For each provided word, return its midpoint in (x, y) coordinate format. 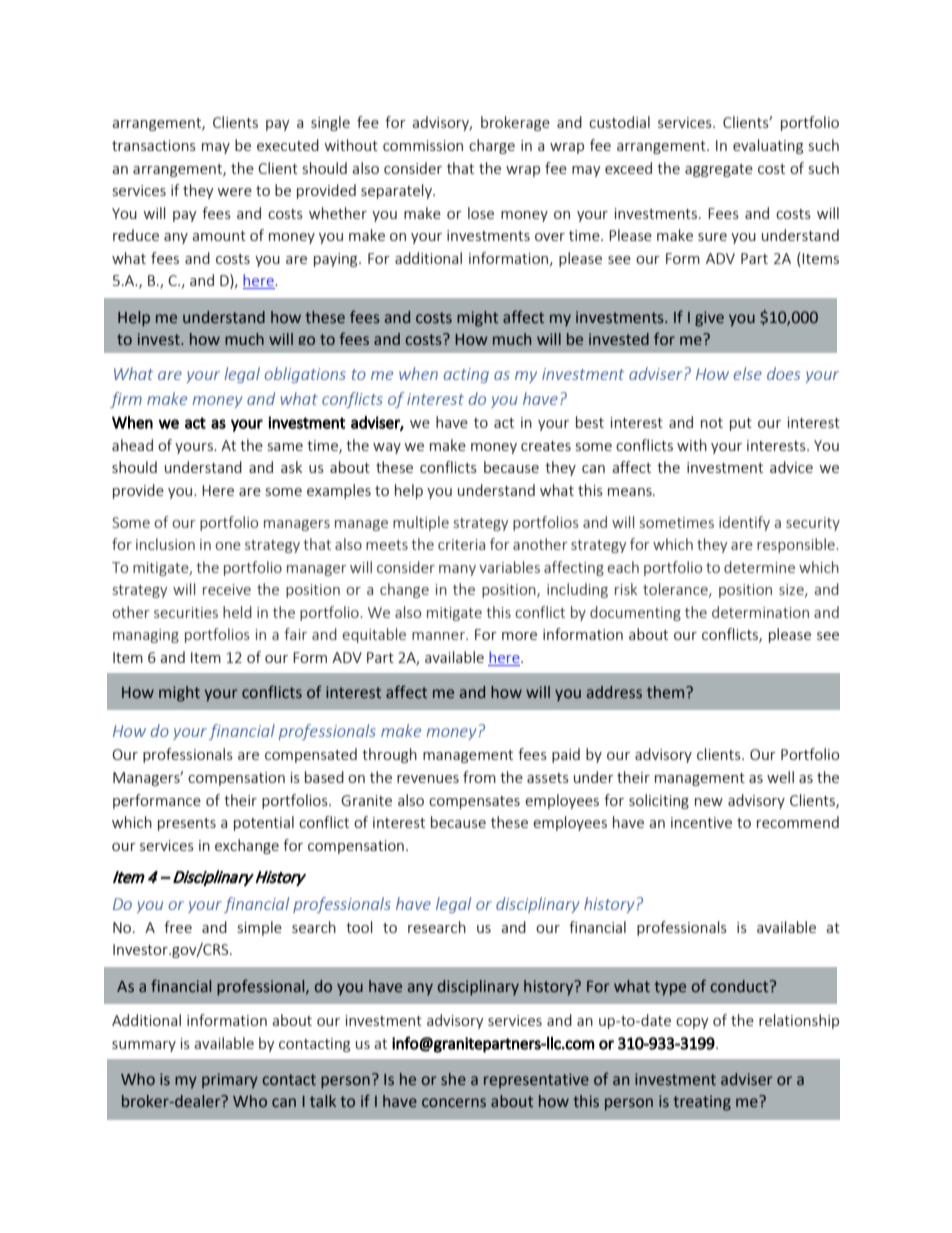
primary (230, 1081)
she (453, 1079)
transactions (154, 145)
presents (187, 824)
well (780, 777)
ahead (132, 445)
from (479, 777)
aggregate (719, 170)
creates (546, 446)
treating (702, 1103)
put (741, 424)
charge (492, 146)
